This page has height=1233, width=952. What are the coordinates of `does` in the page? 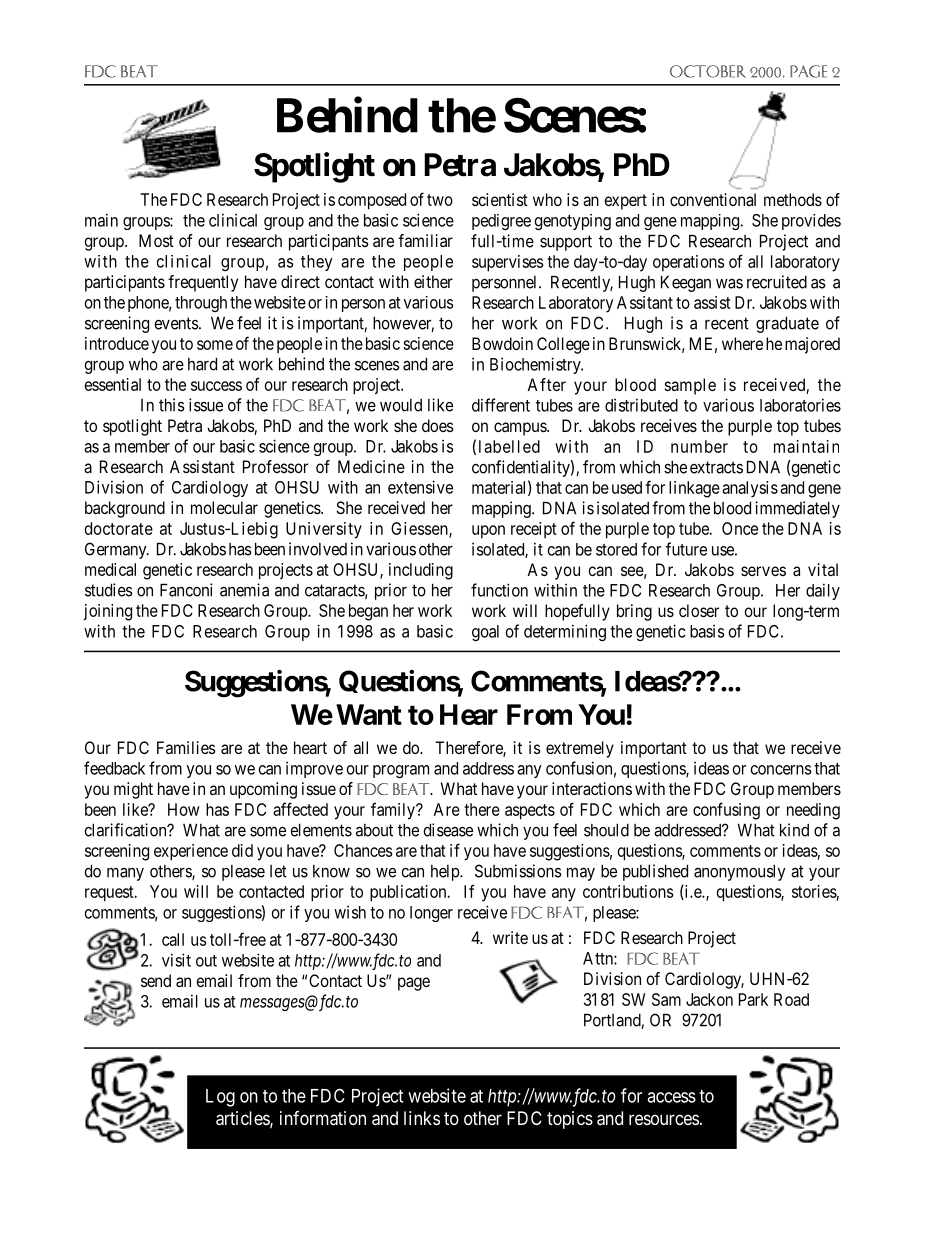 It's located at (438, 425).
